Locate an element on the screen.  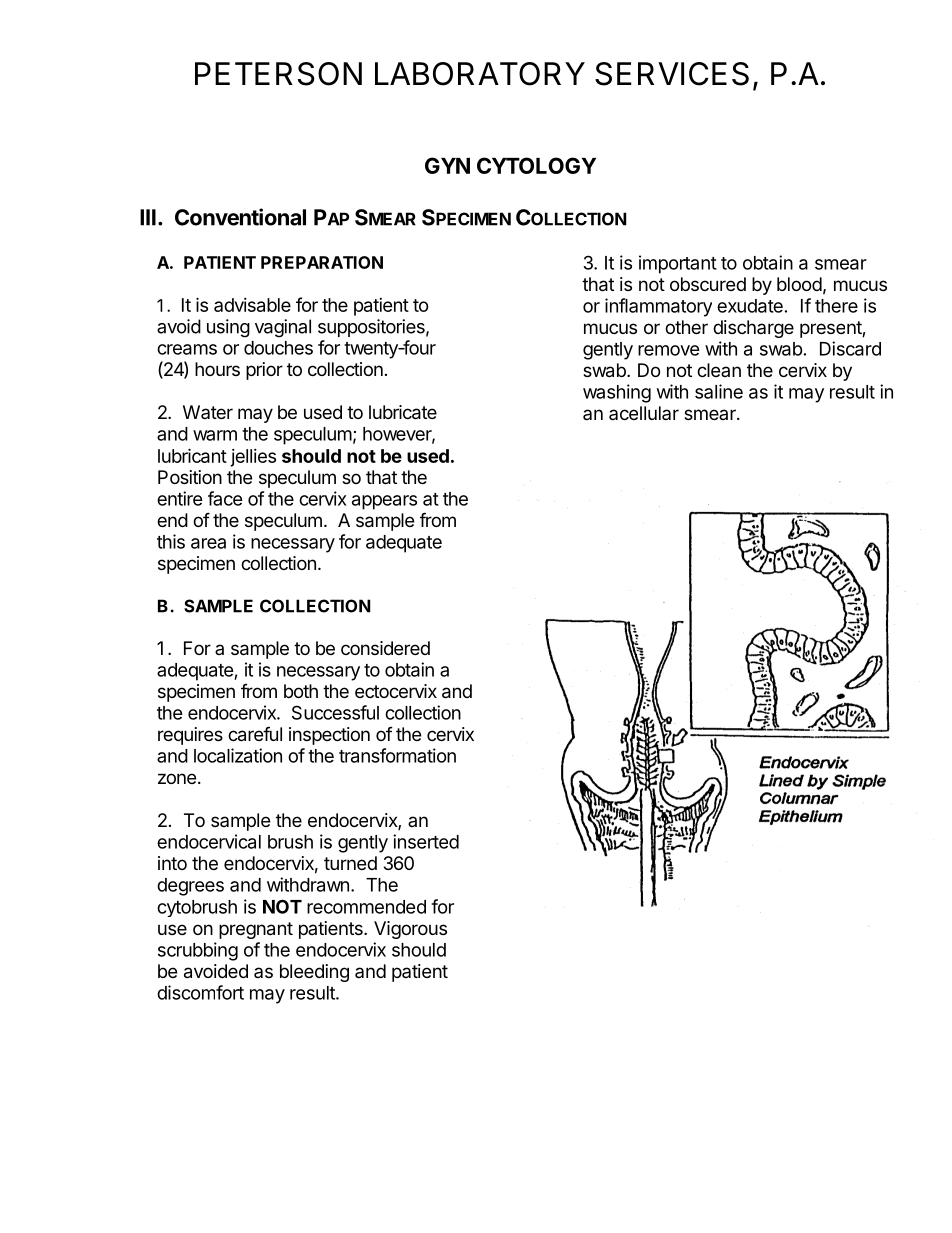
SERVICES is located at coordinates (672, 74).
